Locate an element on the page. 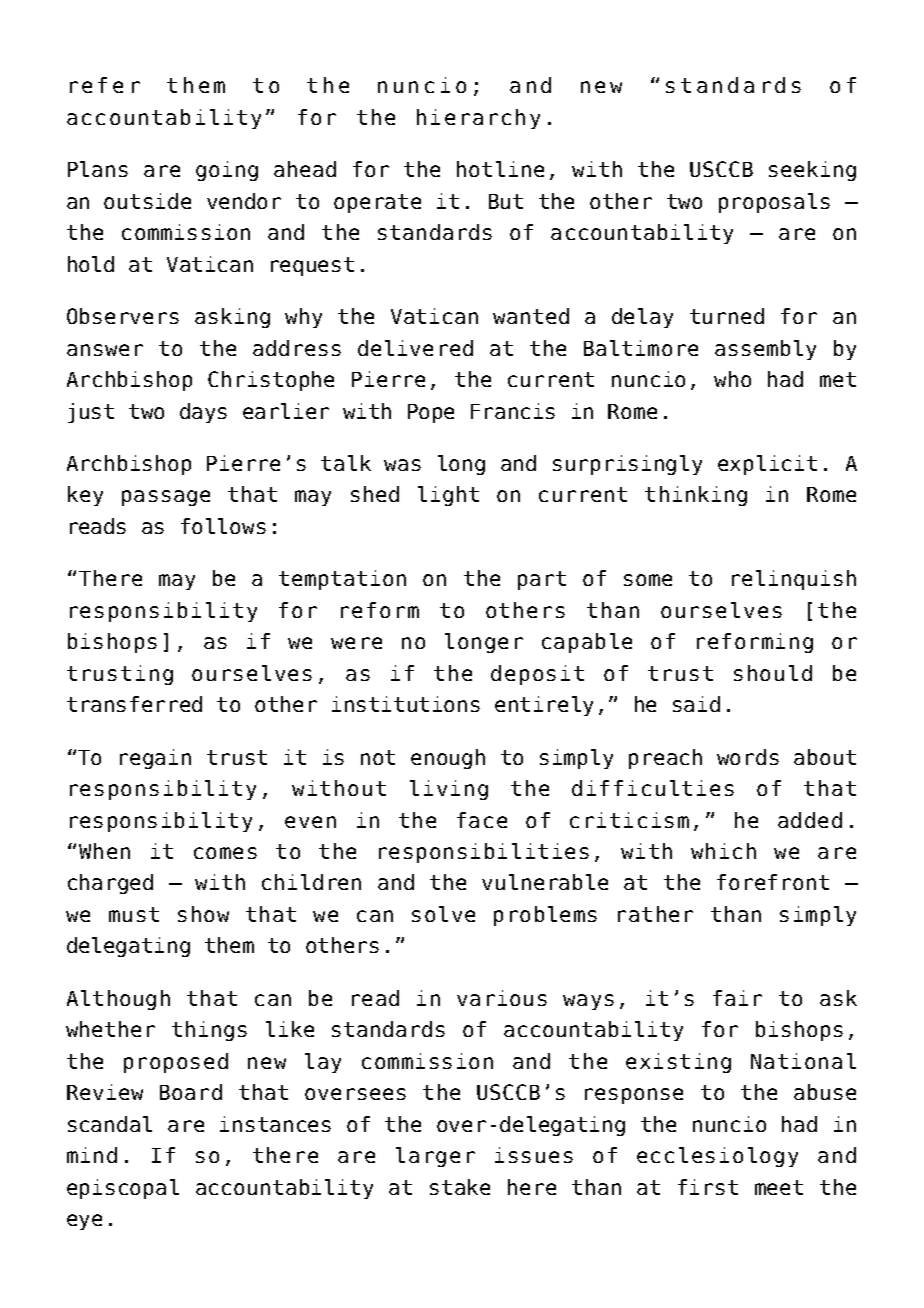  hierarchy is located at coordinates (478, 119).
